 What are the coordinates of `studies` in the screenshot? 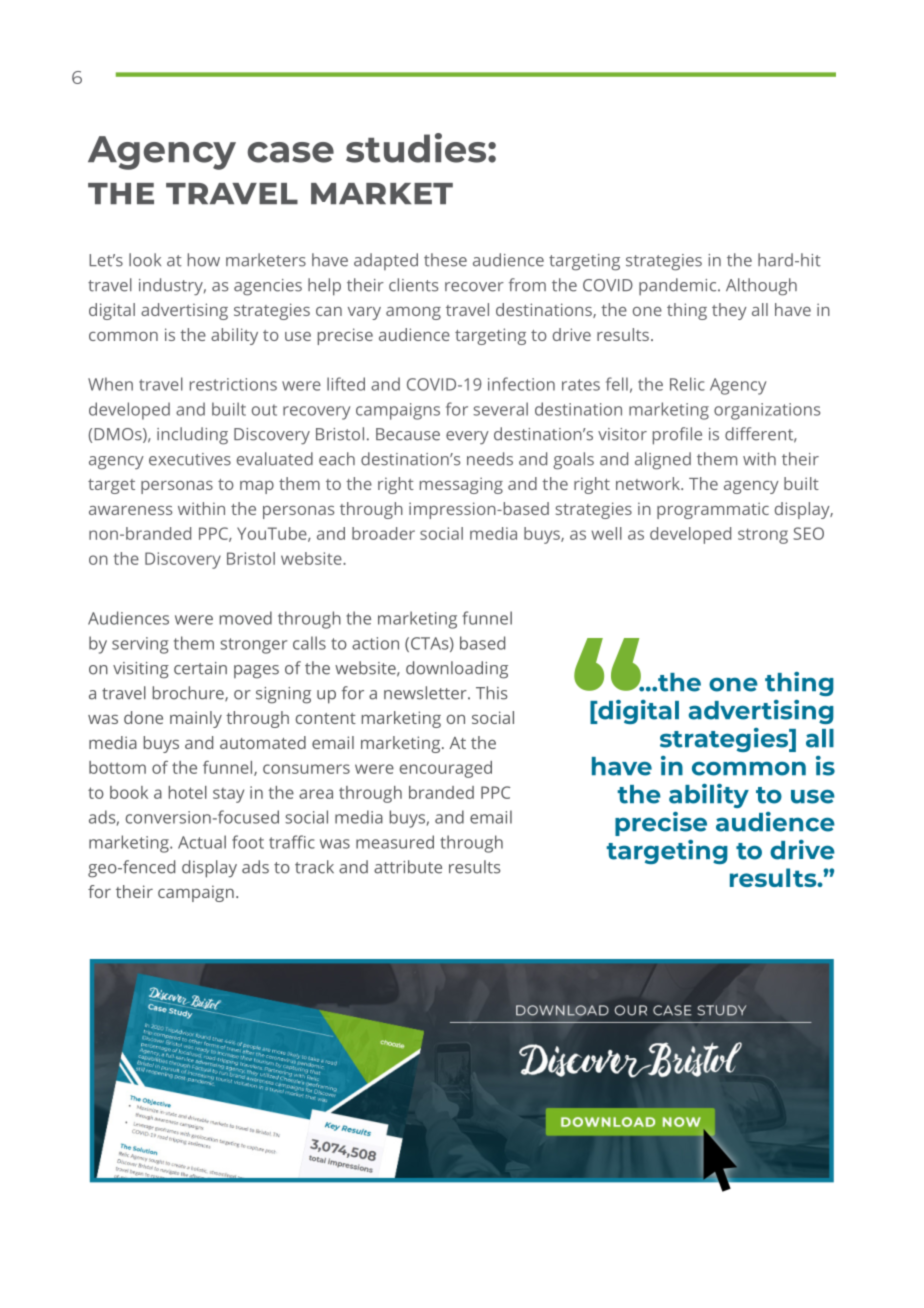 It's located at (417, 148).
